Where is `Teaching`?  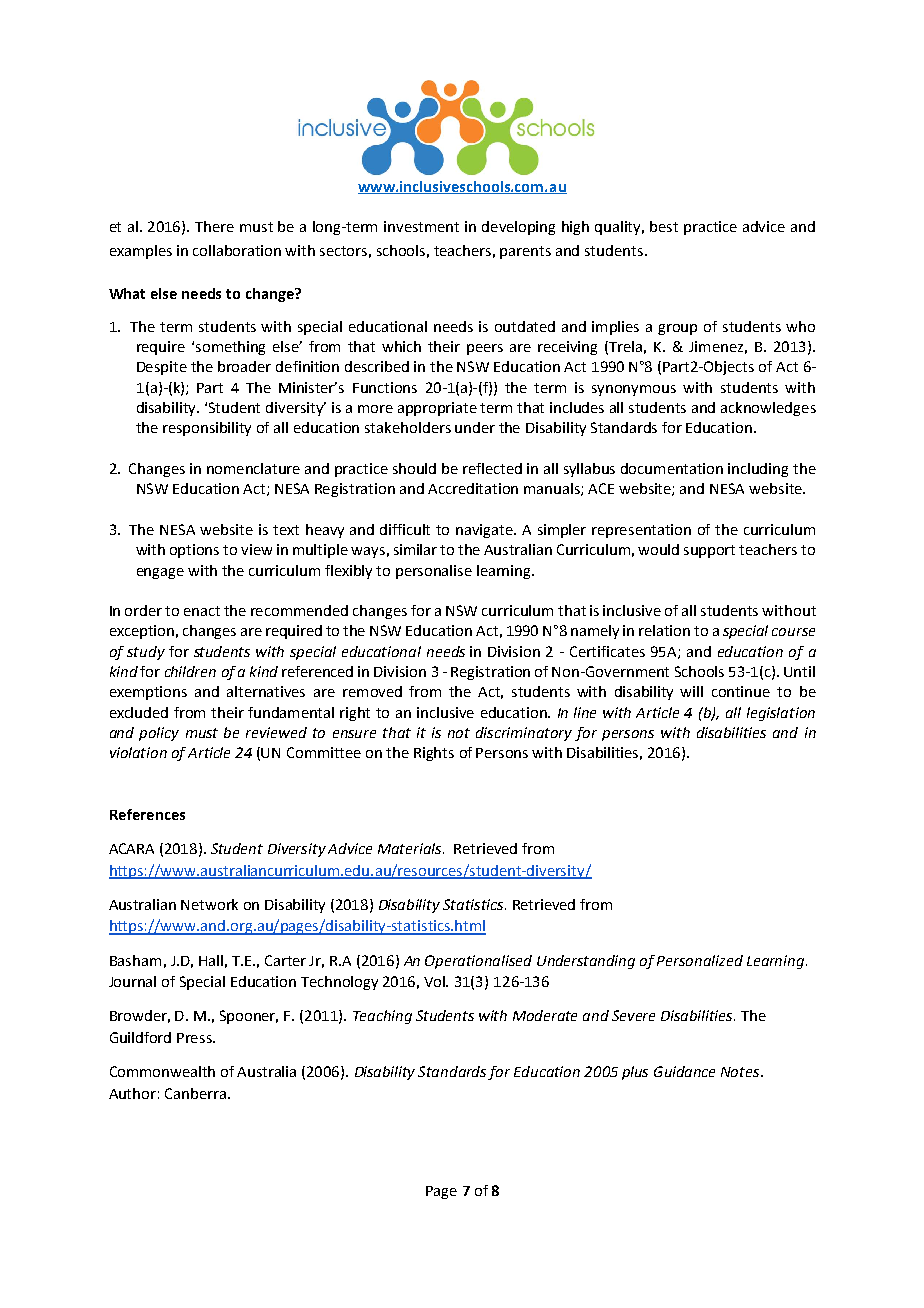
Teaching is located at coordinates (382, 1017).
